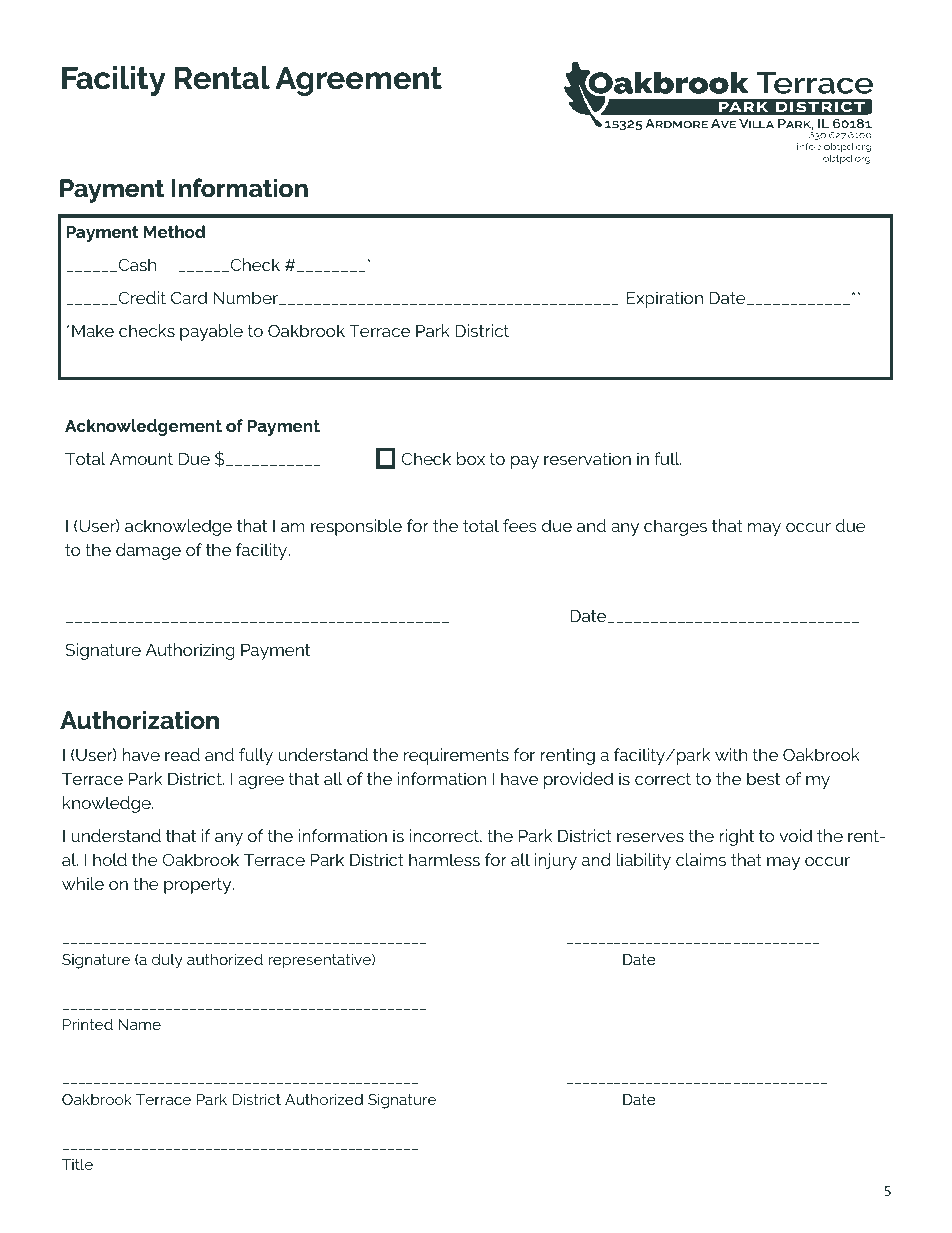 The height and width of the page is (1233, 952). I want to click on read, so click(182, 754).
